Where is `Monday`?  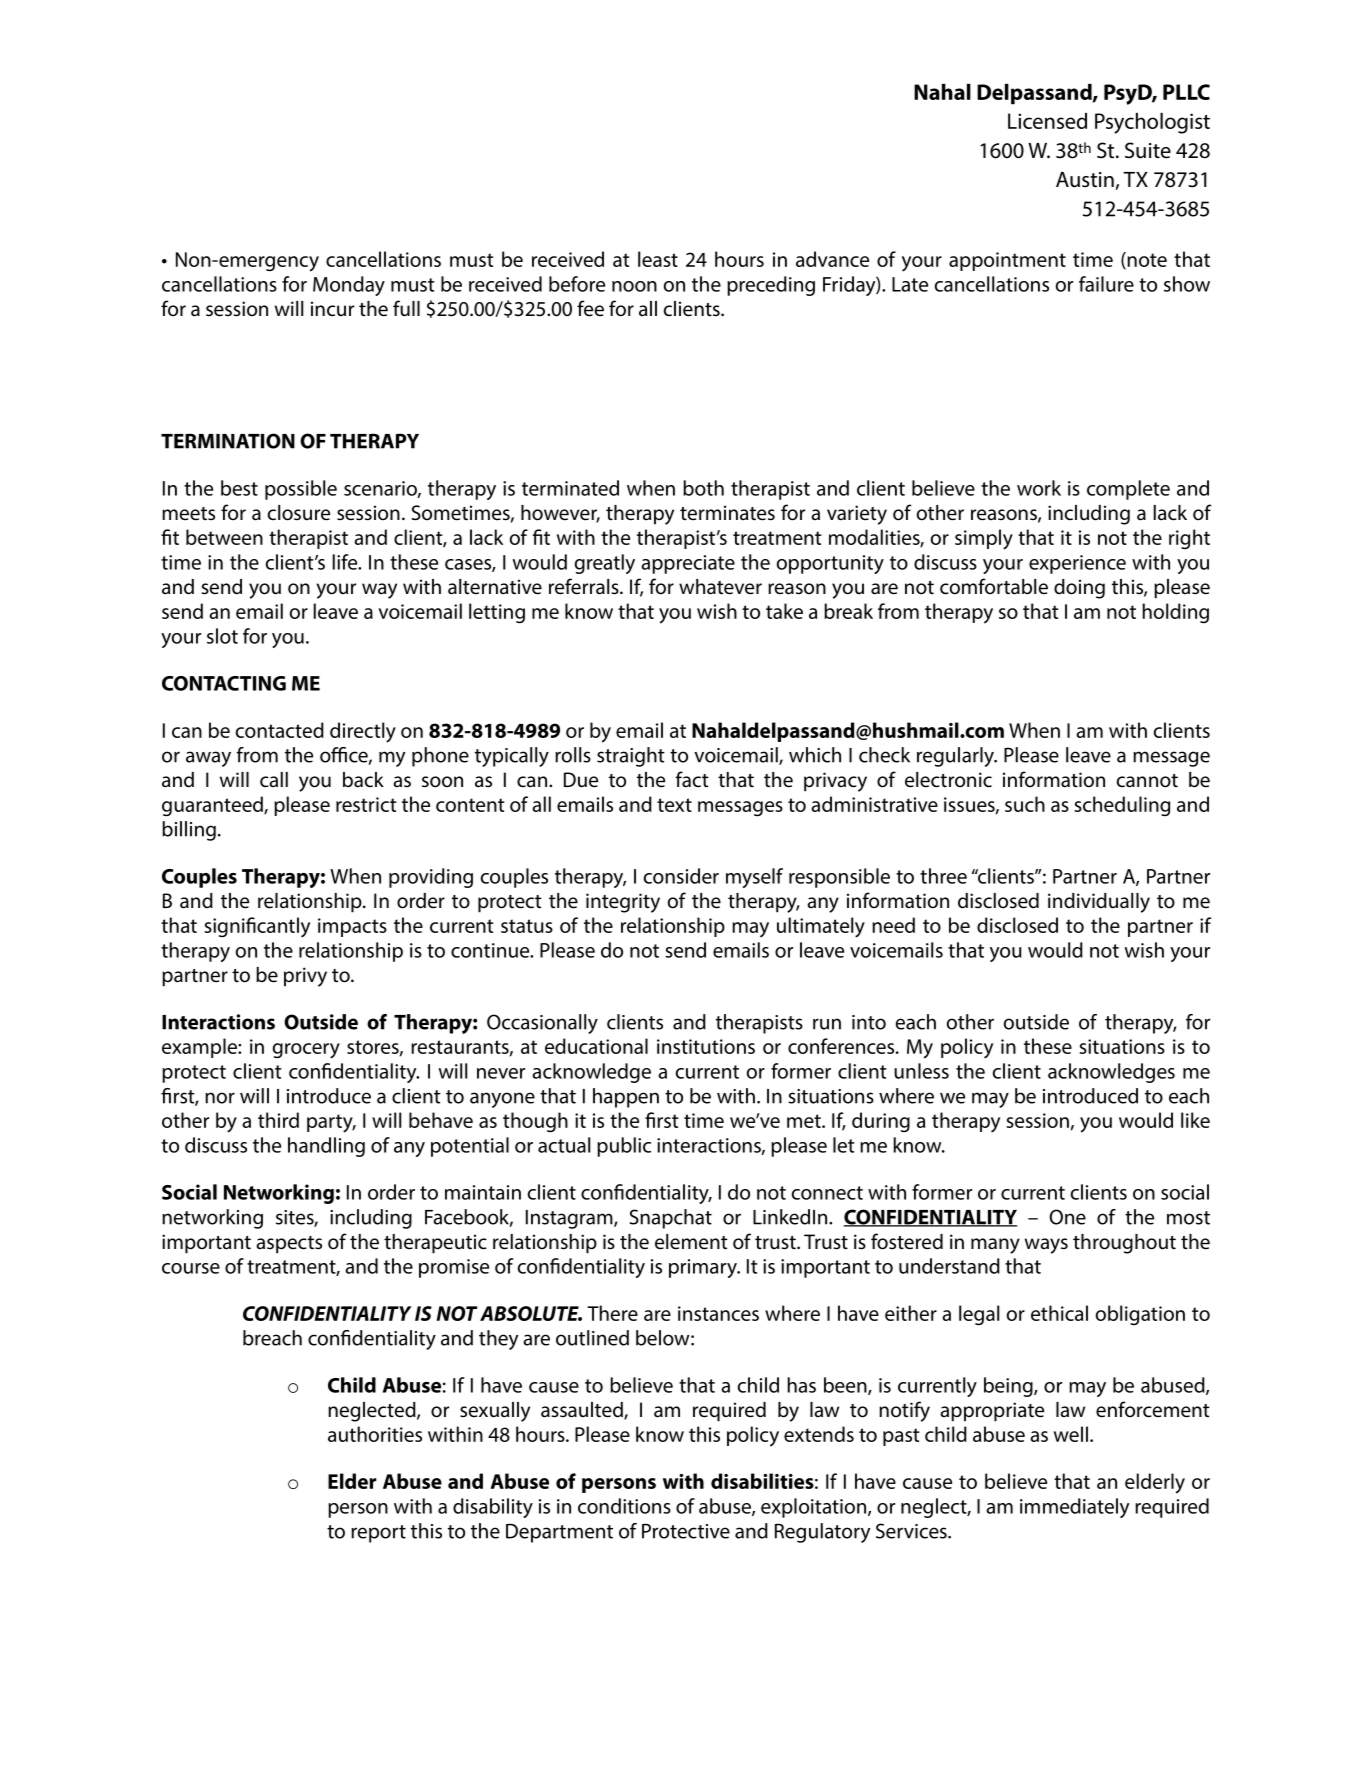 Monday is located at coordinates (349, 286).
